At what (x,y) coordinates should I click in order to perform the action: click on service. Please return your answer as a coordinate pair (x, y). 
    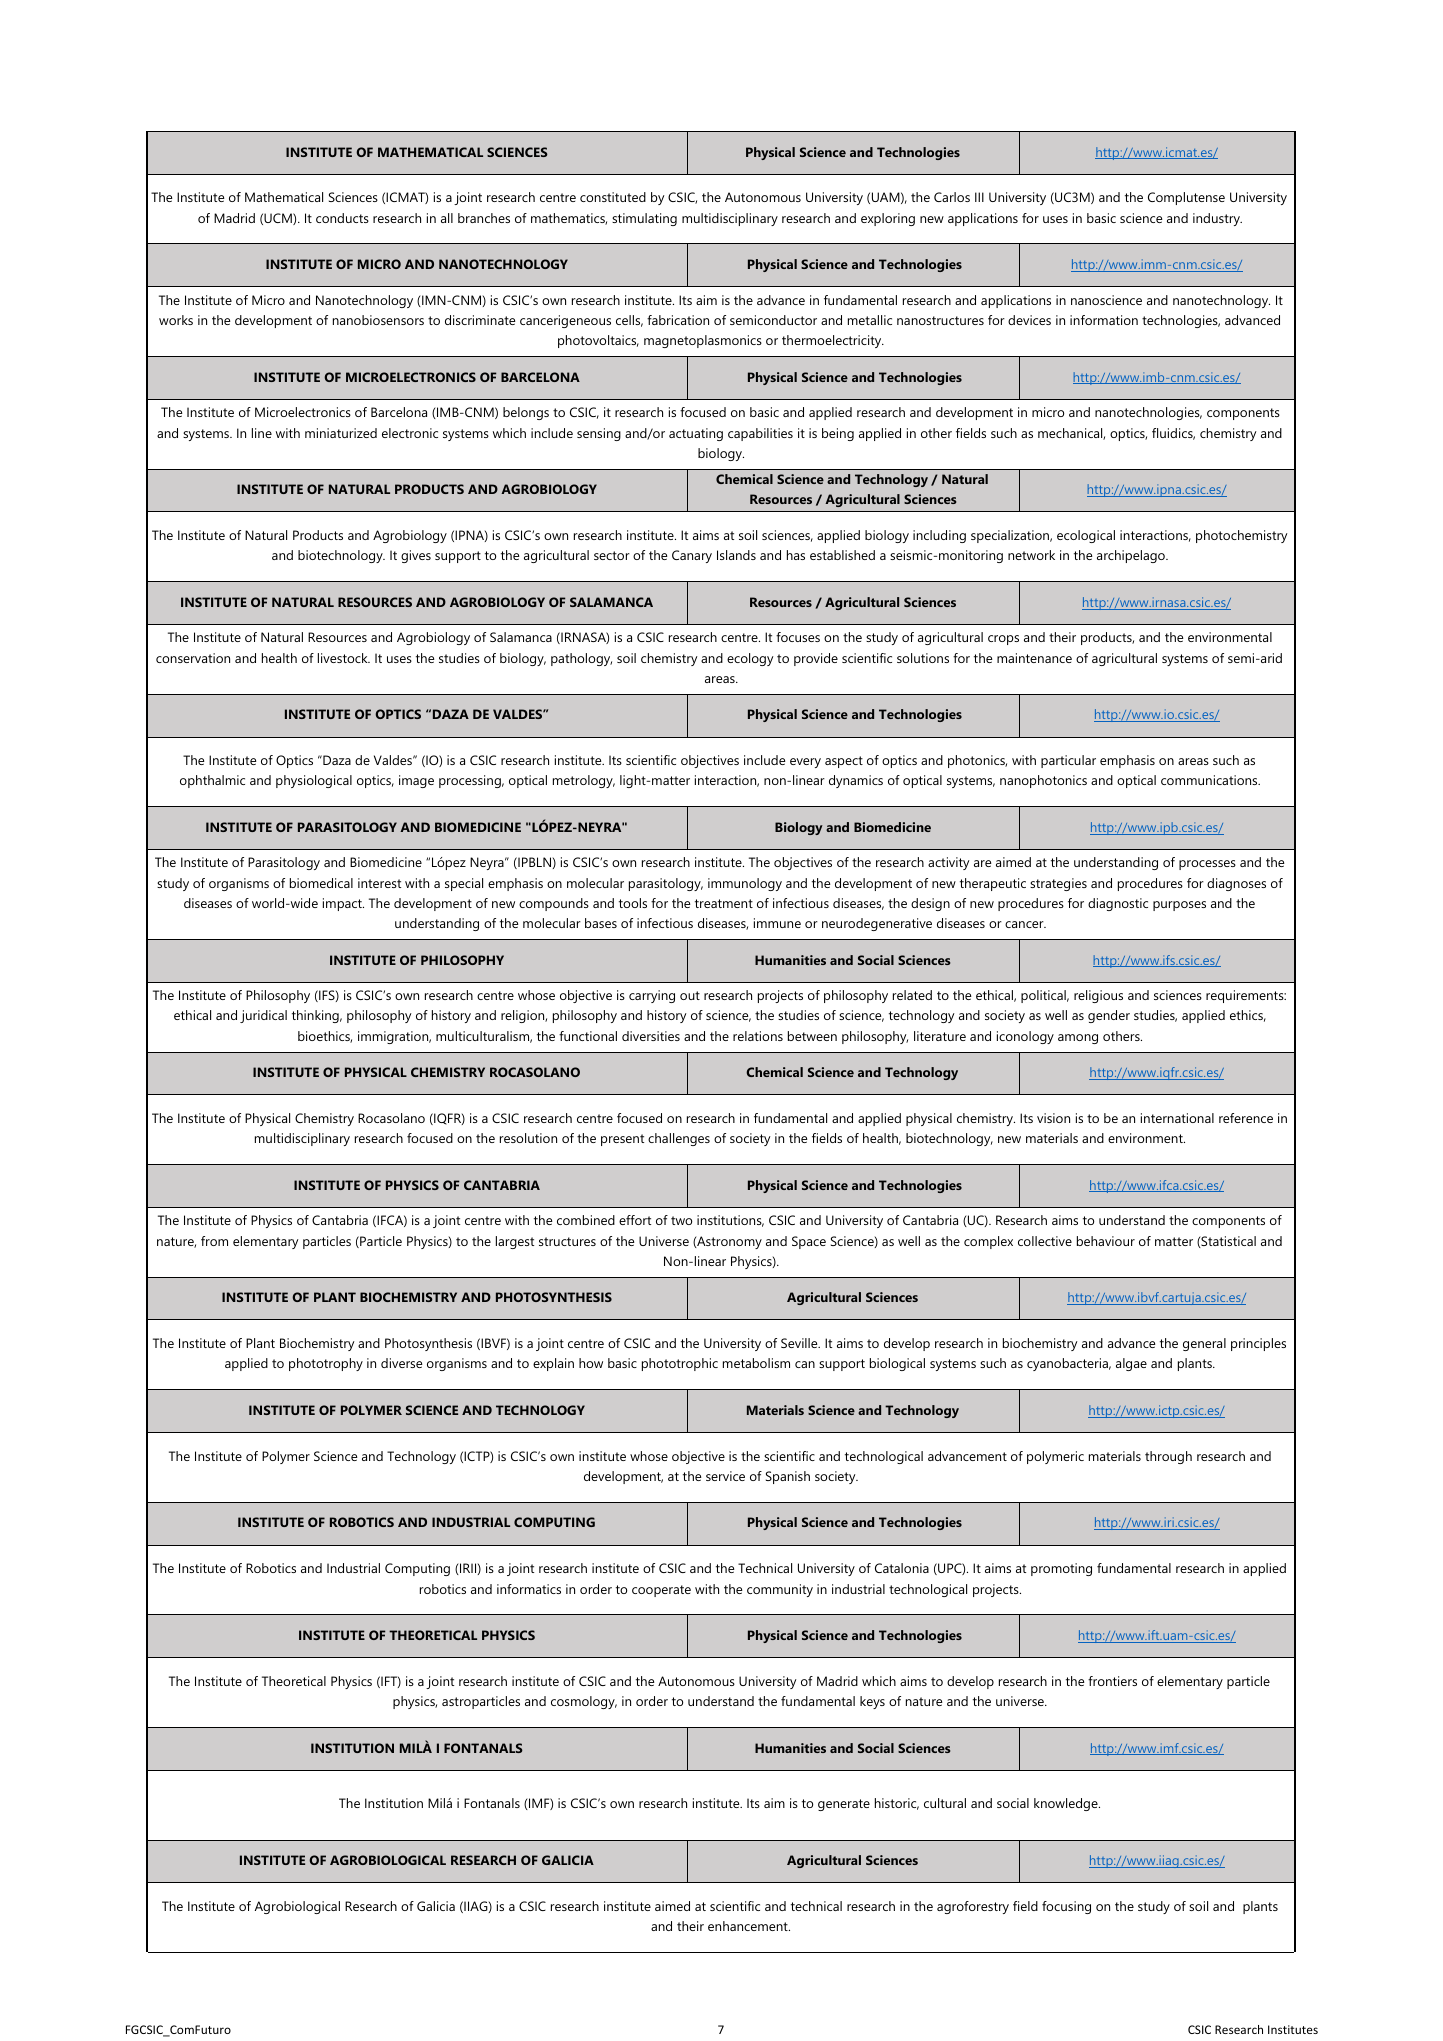
    Looking at the image, I should click on (725, 1476).
